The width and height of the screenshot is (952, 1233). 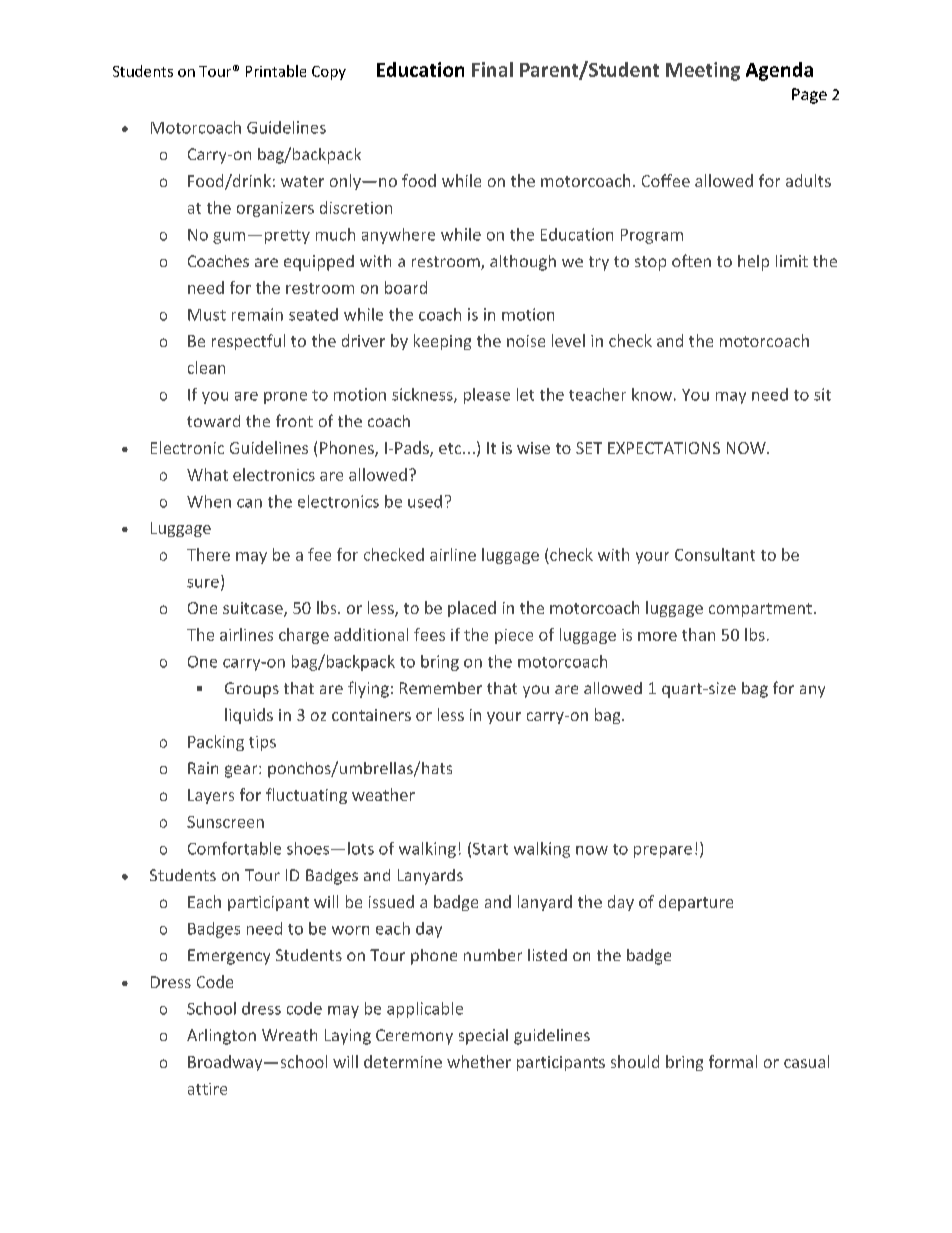 What do you see at coordinates (276, 71) in the screenshot?
I see `Printable` at bounding box center [276, 71].
